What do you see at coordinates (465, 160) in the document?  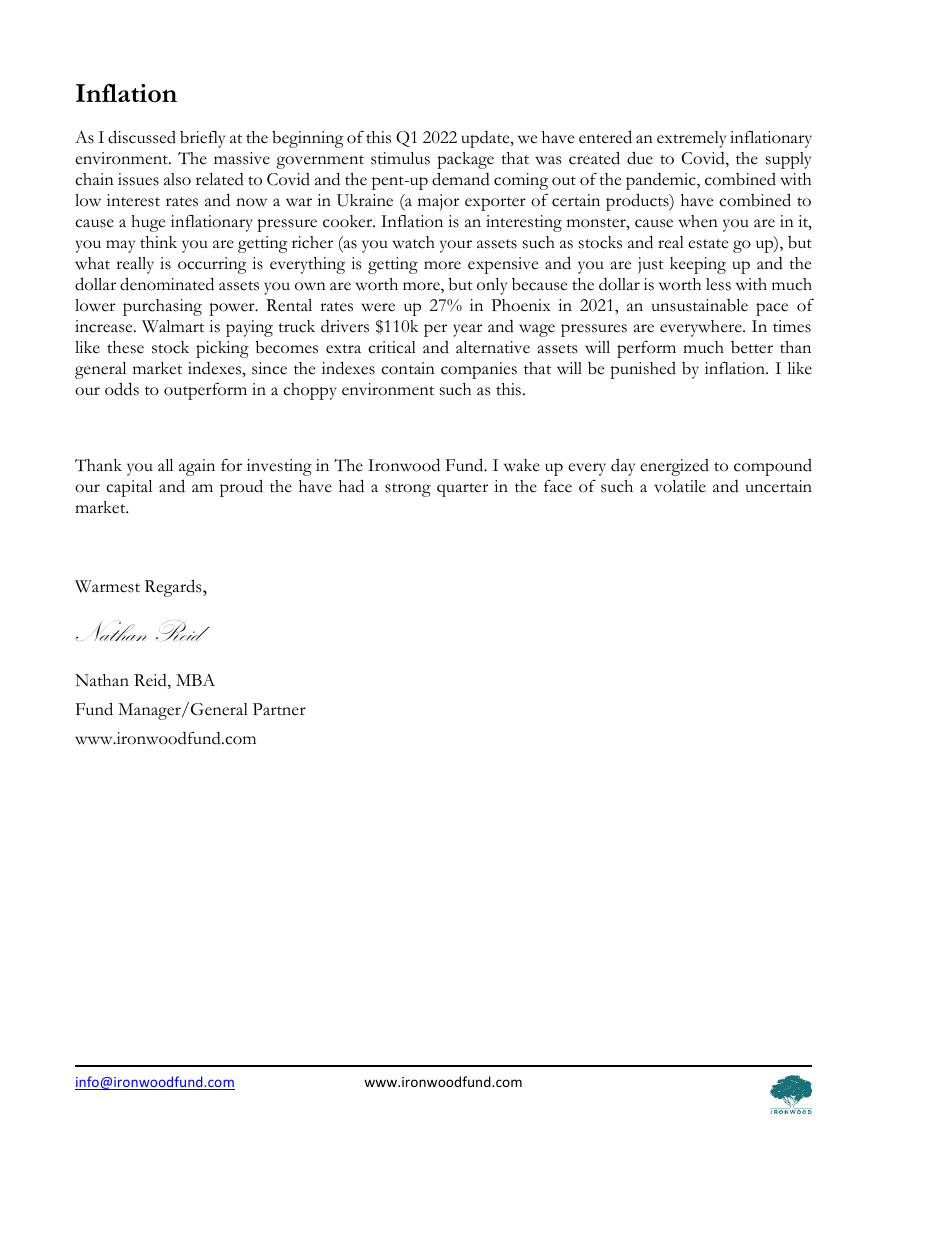 I see `package` at bounding box center [465, 160].
